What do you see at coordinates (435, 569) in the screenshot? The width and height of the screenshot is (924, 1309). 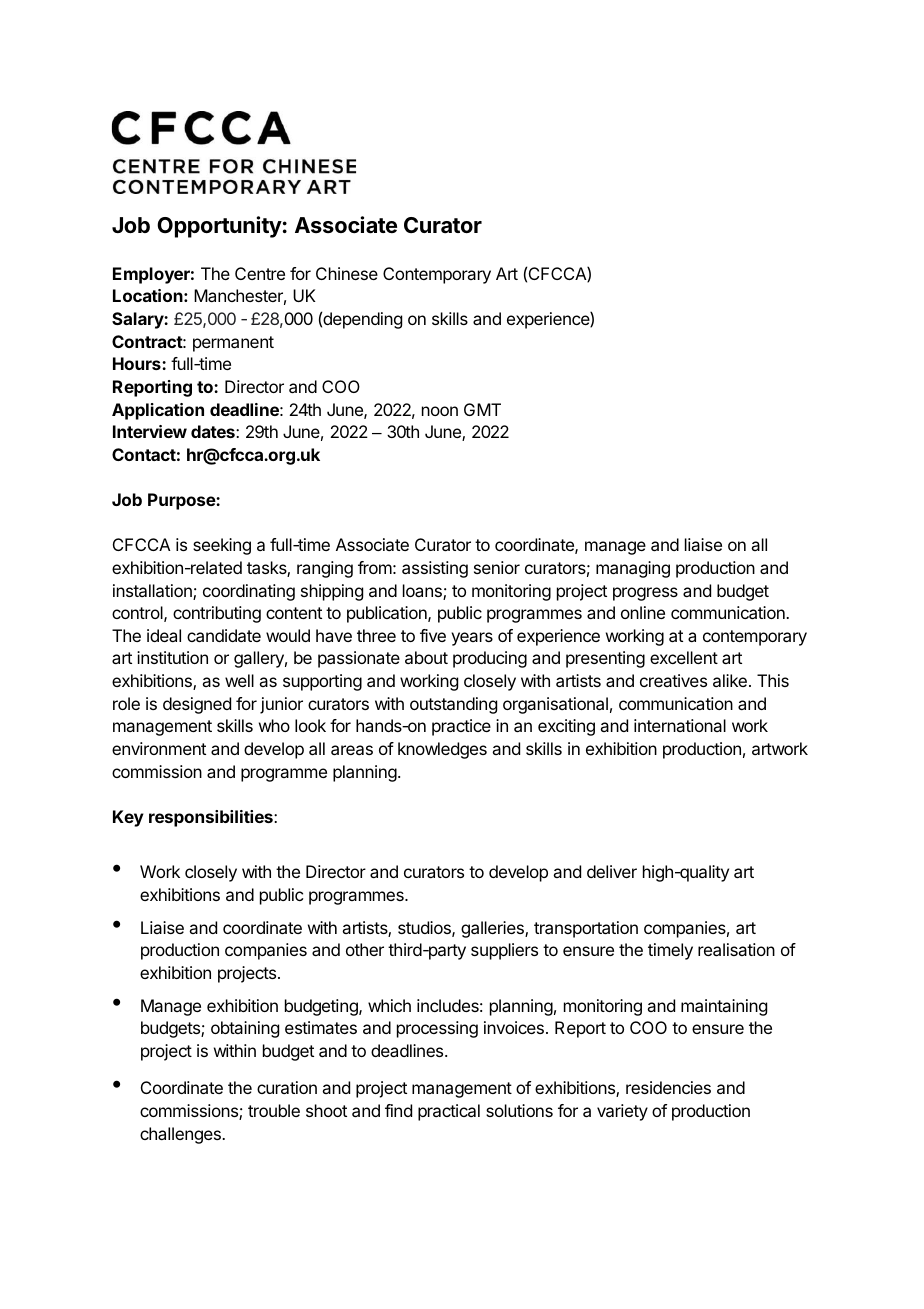 I see `assisting` at bounding box center [435, 569].
